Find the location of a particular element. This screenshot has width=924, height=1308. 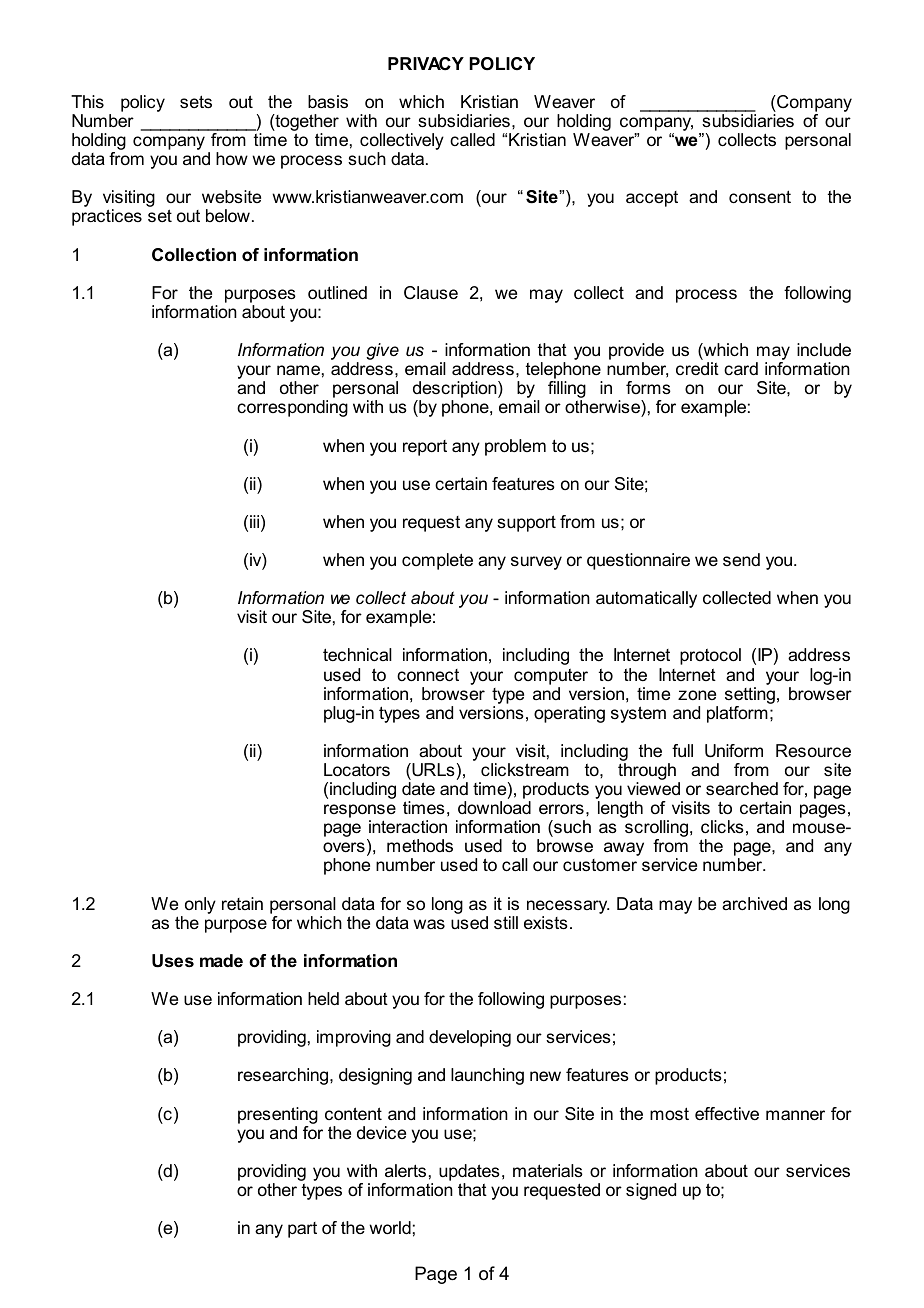

signed is located at coordinates (651, 1191).
